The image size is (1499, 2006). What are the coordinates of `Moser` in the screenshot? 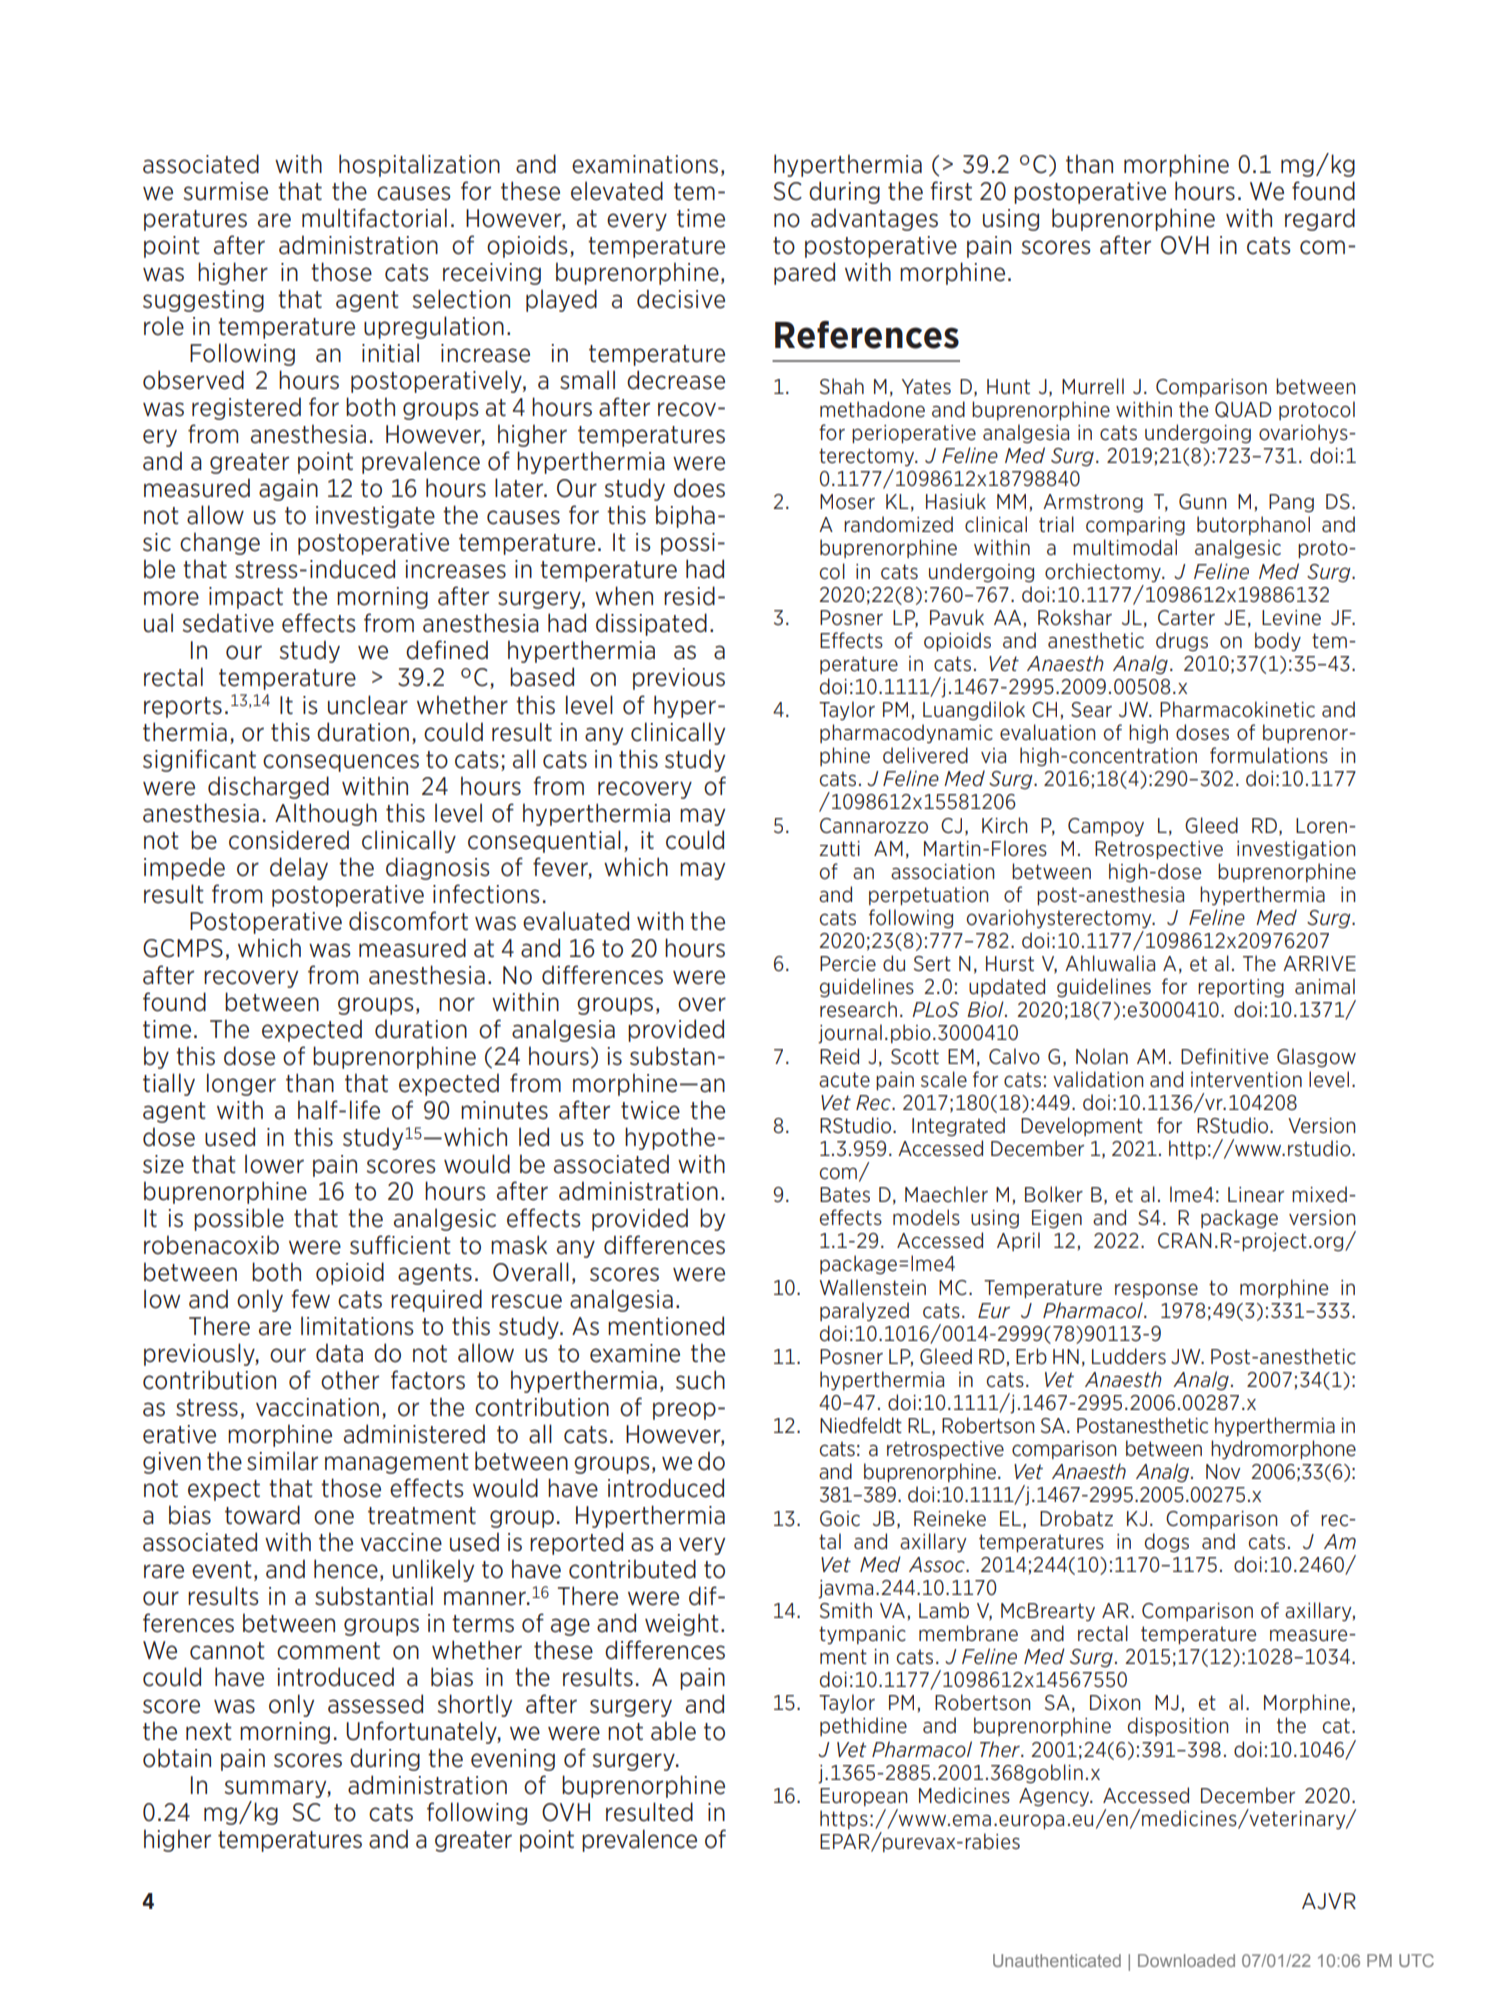 It's located at (847, 502).
